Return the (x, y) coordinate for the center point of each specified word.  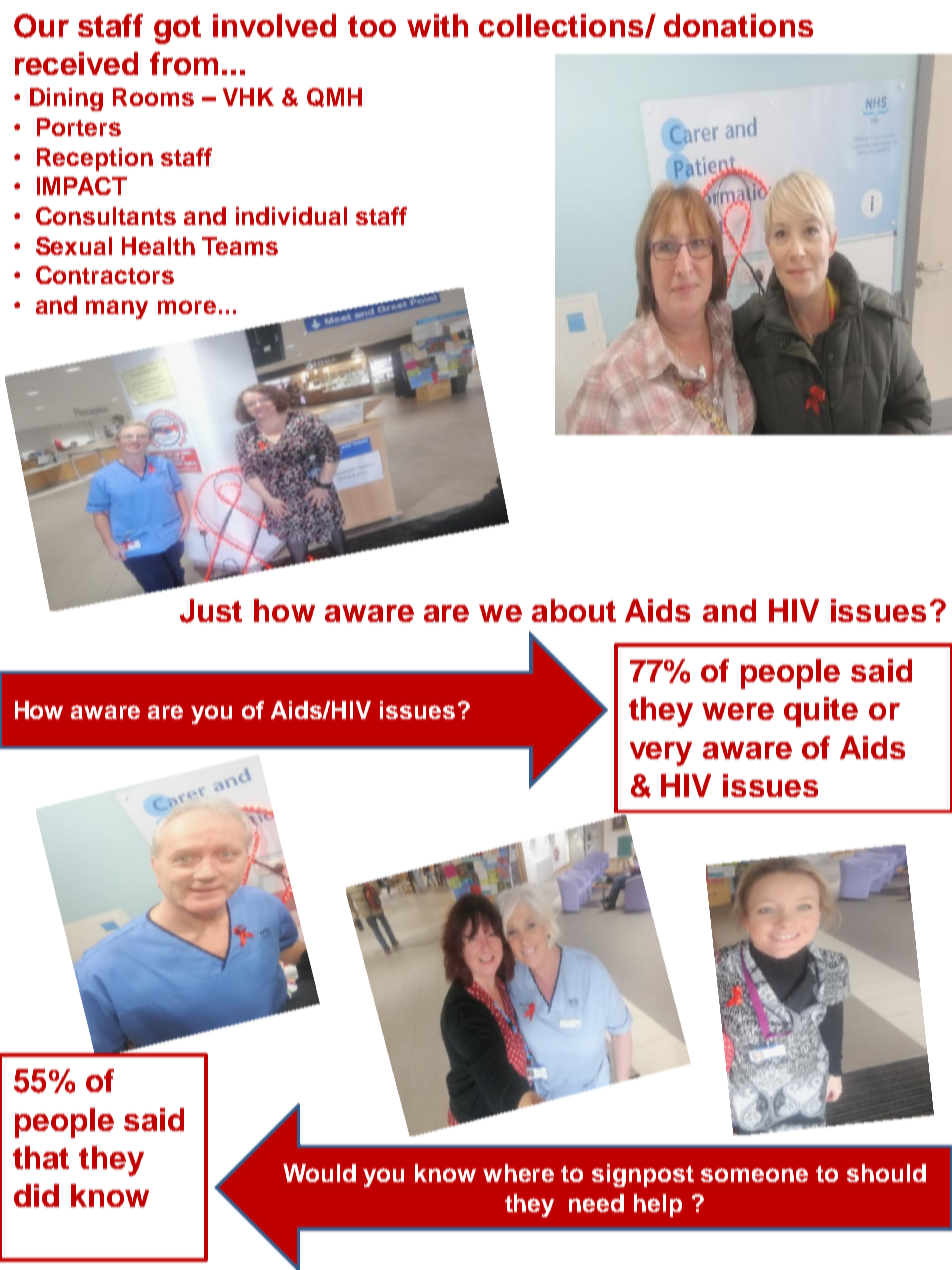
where (518, 1173)
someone (754, 1175)
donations (738, 25)
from (184, 63)
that (41, 1157)
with (437, 25)
